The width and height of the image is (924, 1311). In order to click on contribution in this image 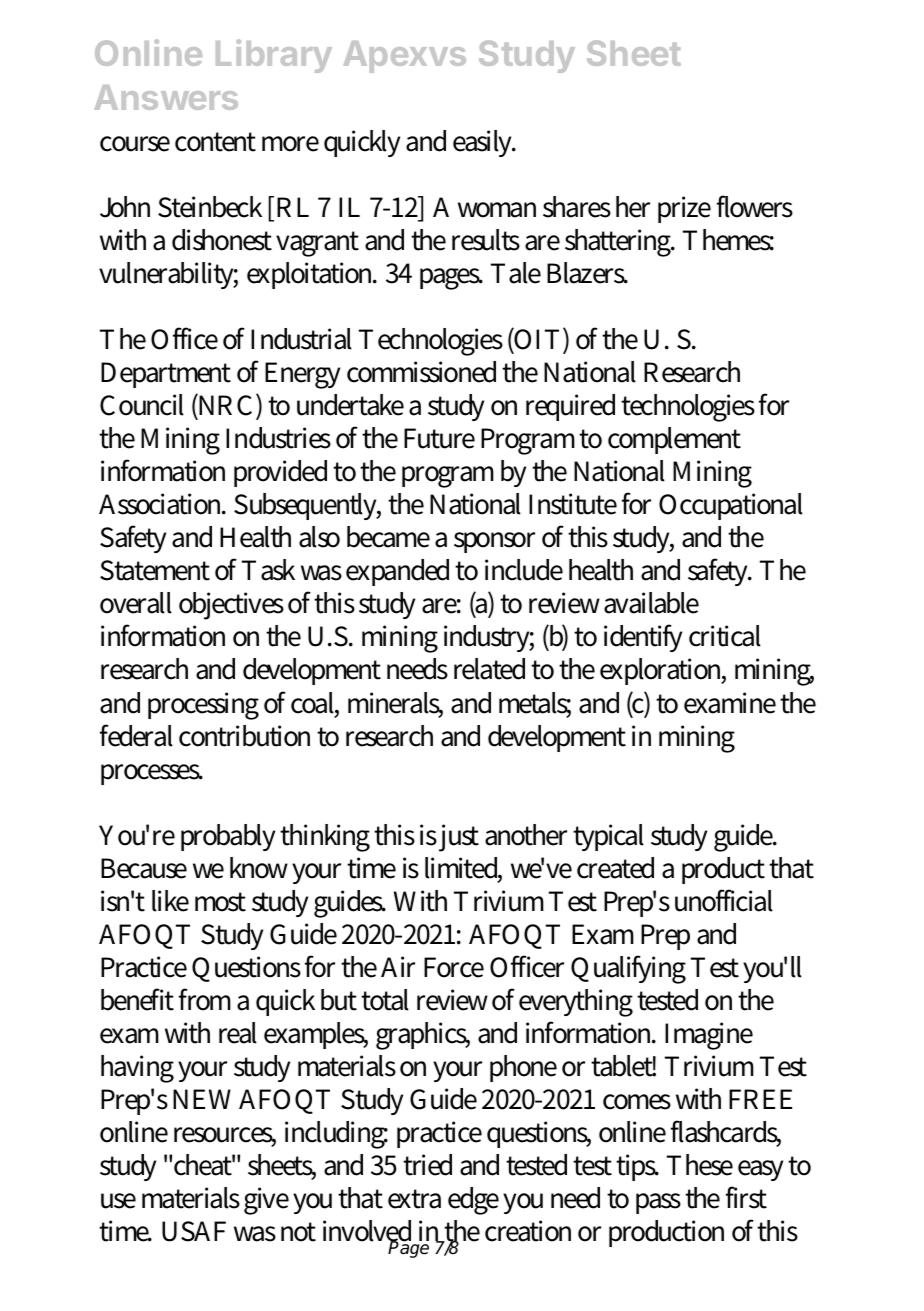, I will do `click(244, 736)`.
